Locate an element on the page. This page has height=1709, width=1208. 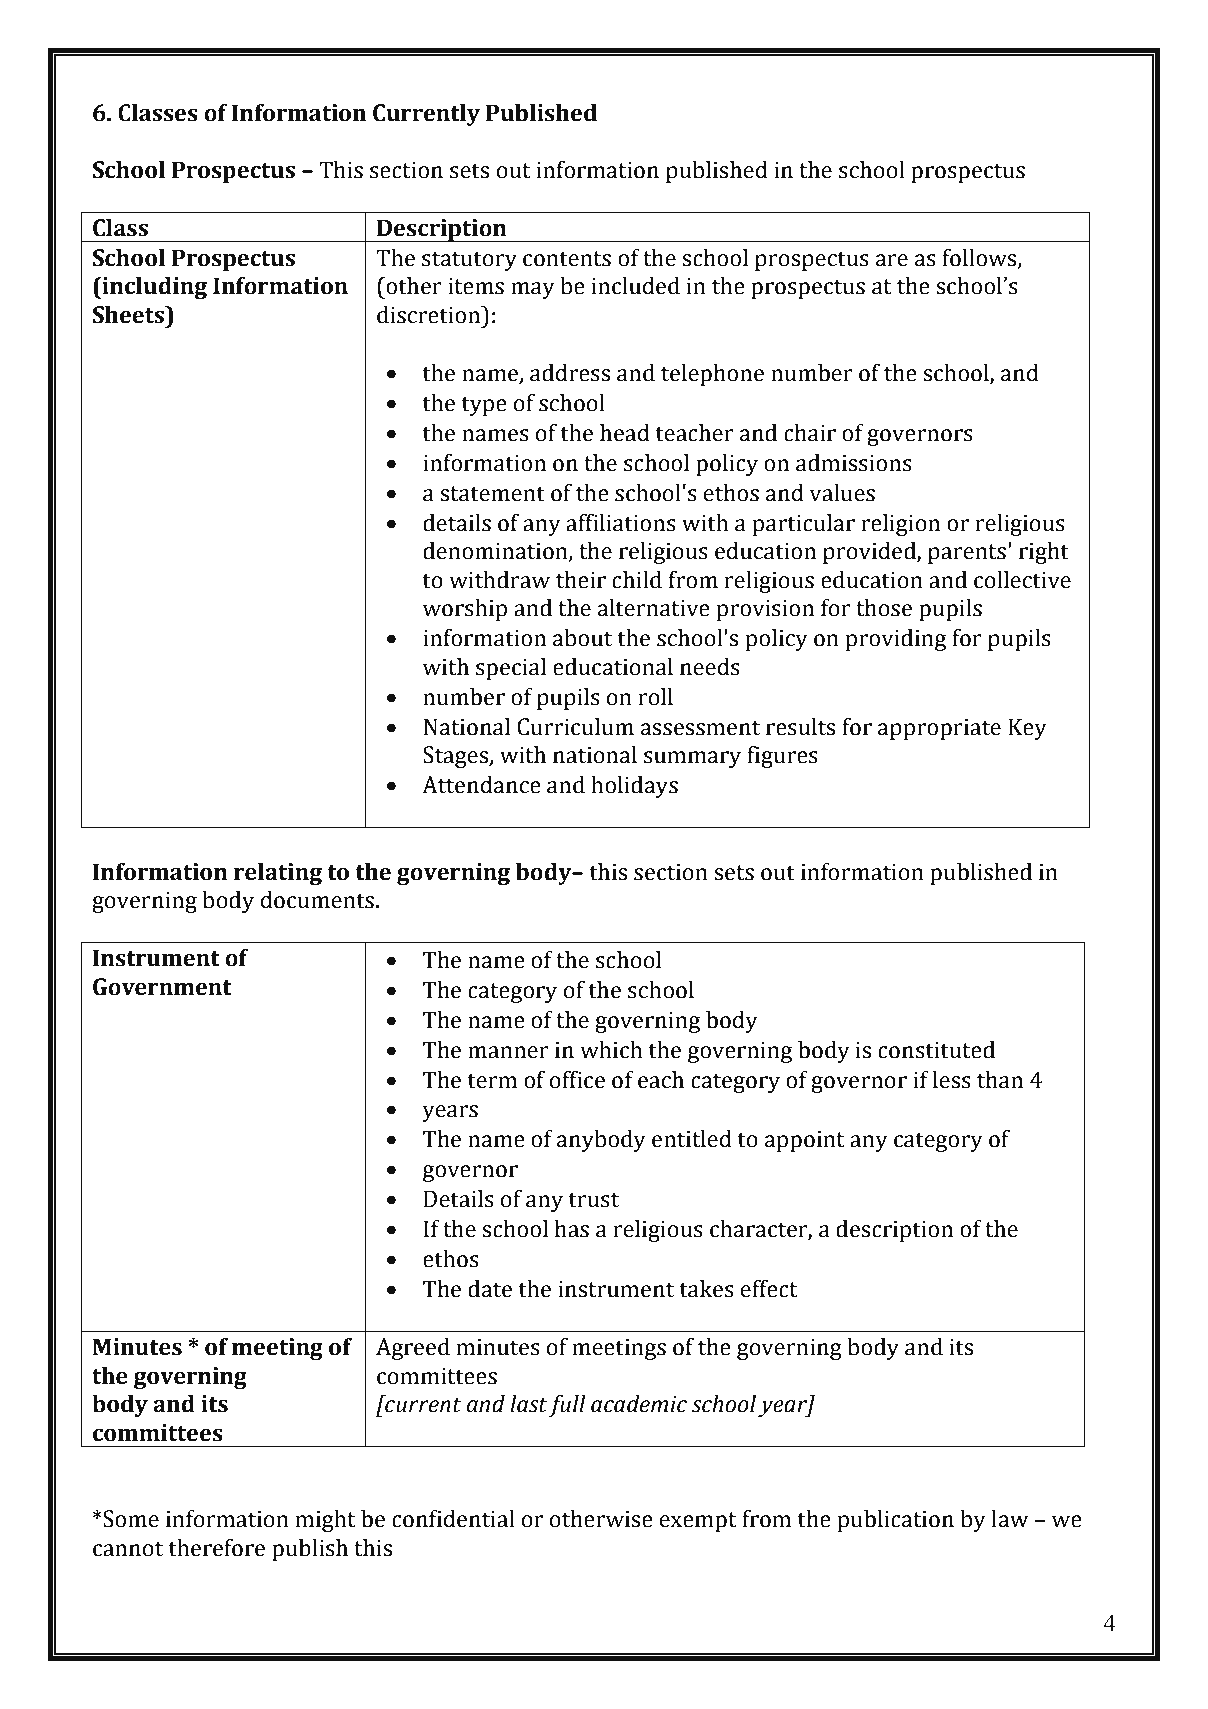
included is located at coordinates (636, 286).
